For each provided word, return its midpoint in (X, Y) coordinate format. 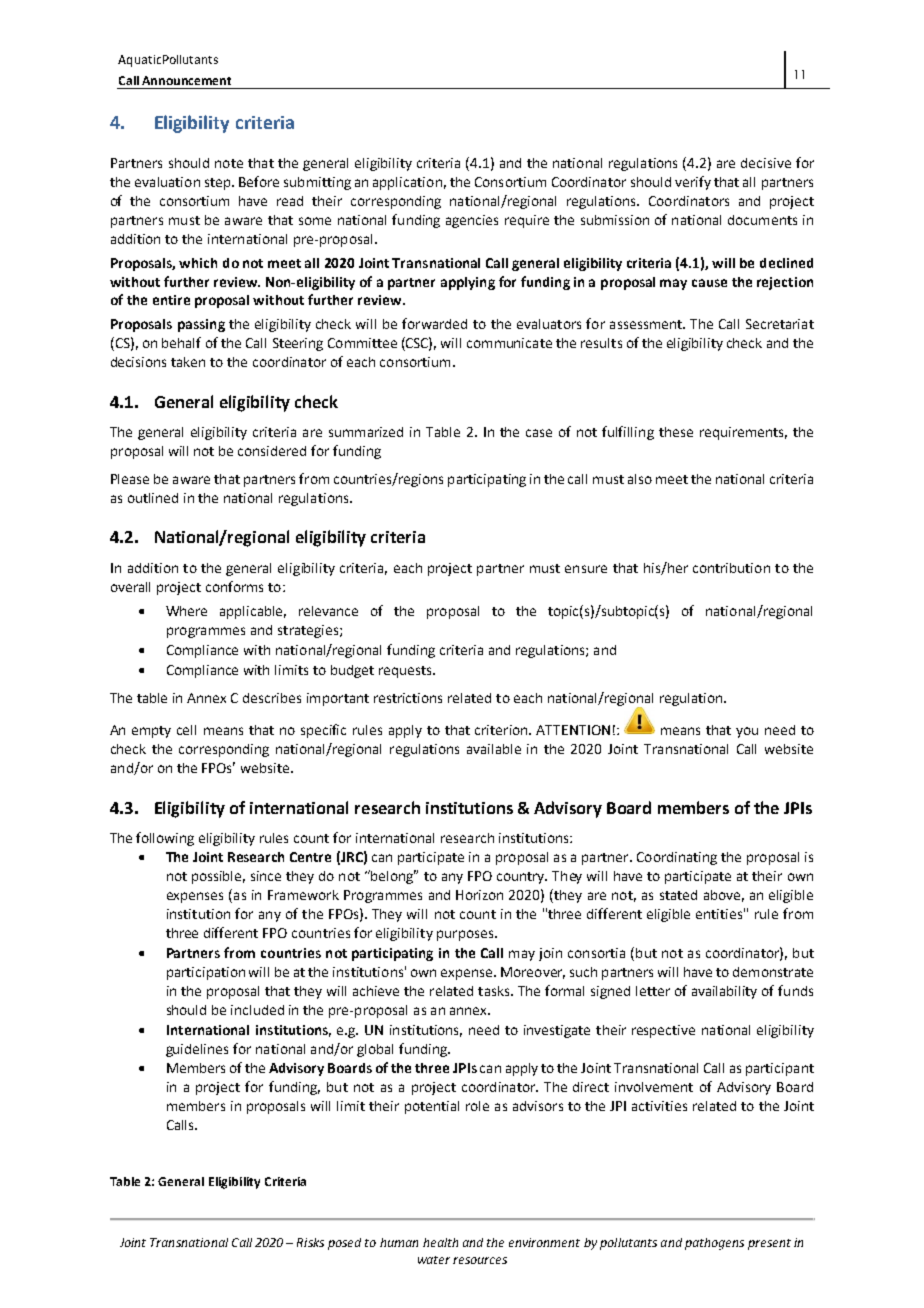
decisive (766, 163)
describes (272, 698)
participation (206, 973)
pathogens (714, 1244)
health (440, 1242)
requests (406, 672)
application (407, 183)
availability (724, 992)
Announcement (186, 80)
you (747, 732)
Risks (310, 1242)
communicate (509, 343)
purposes (466, 935)
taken (188, 362)
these (676, 432)
